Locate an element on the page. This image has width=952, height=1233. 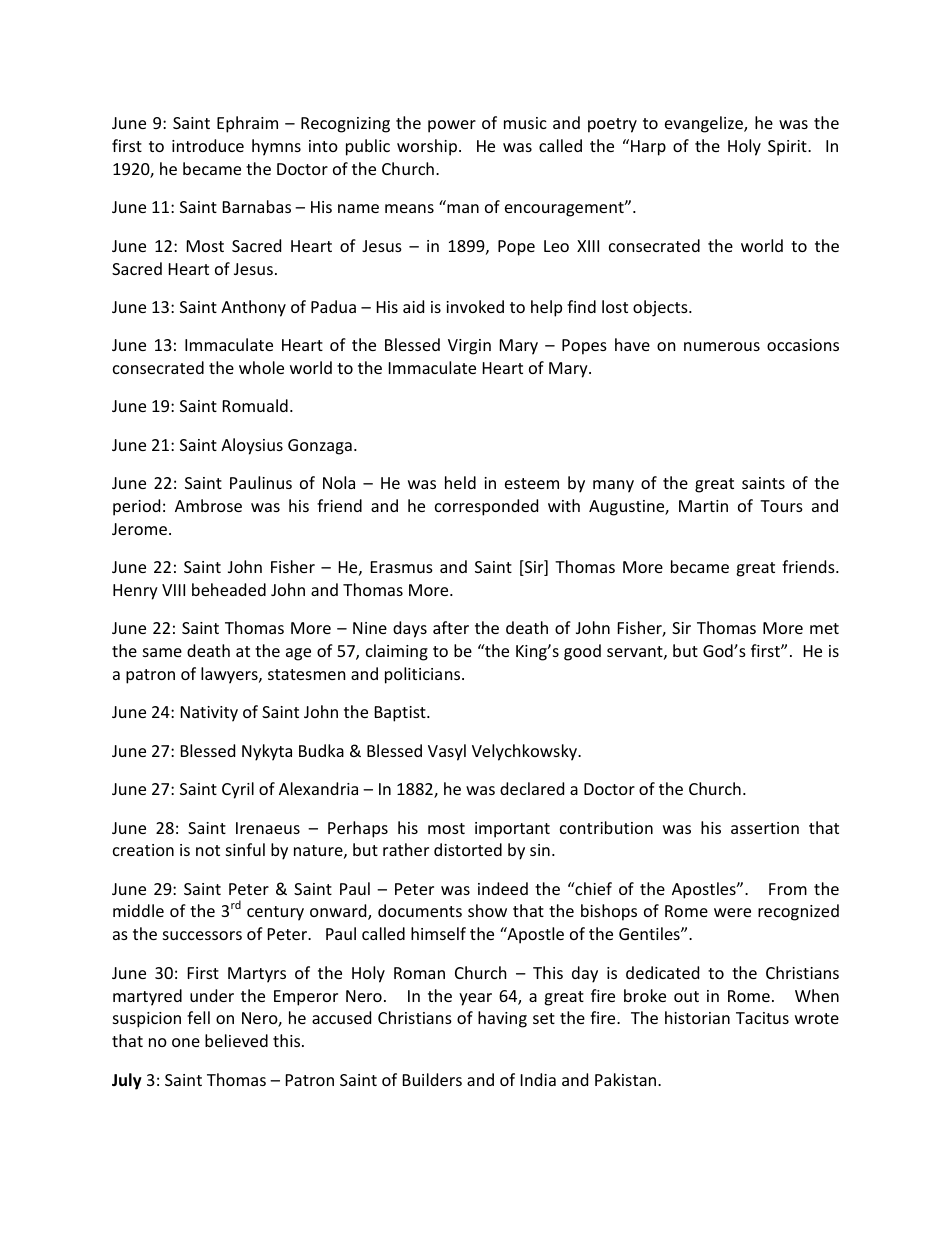
numerous is located at coordinates (722, 346).
